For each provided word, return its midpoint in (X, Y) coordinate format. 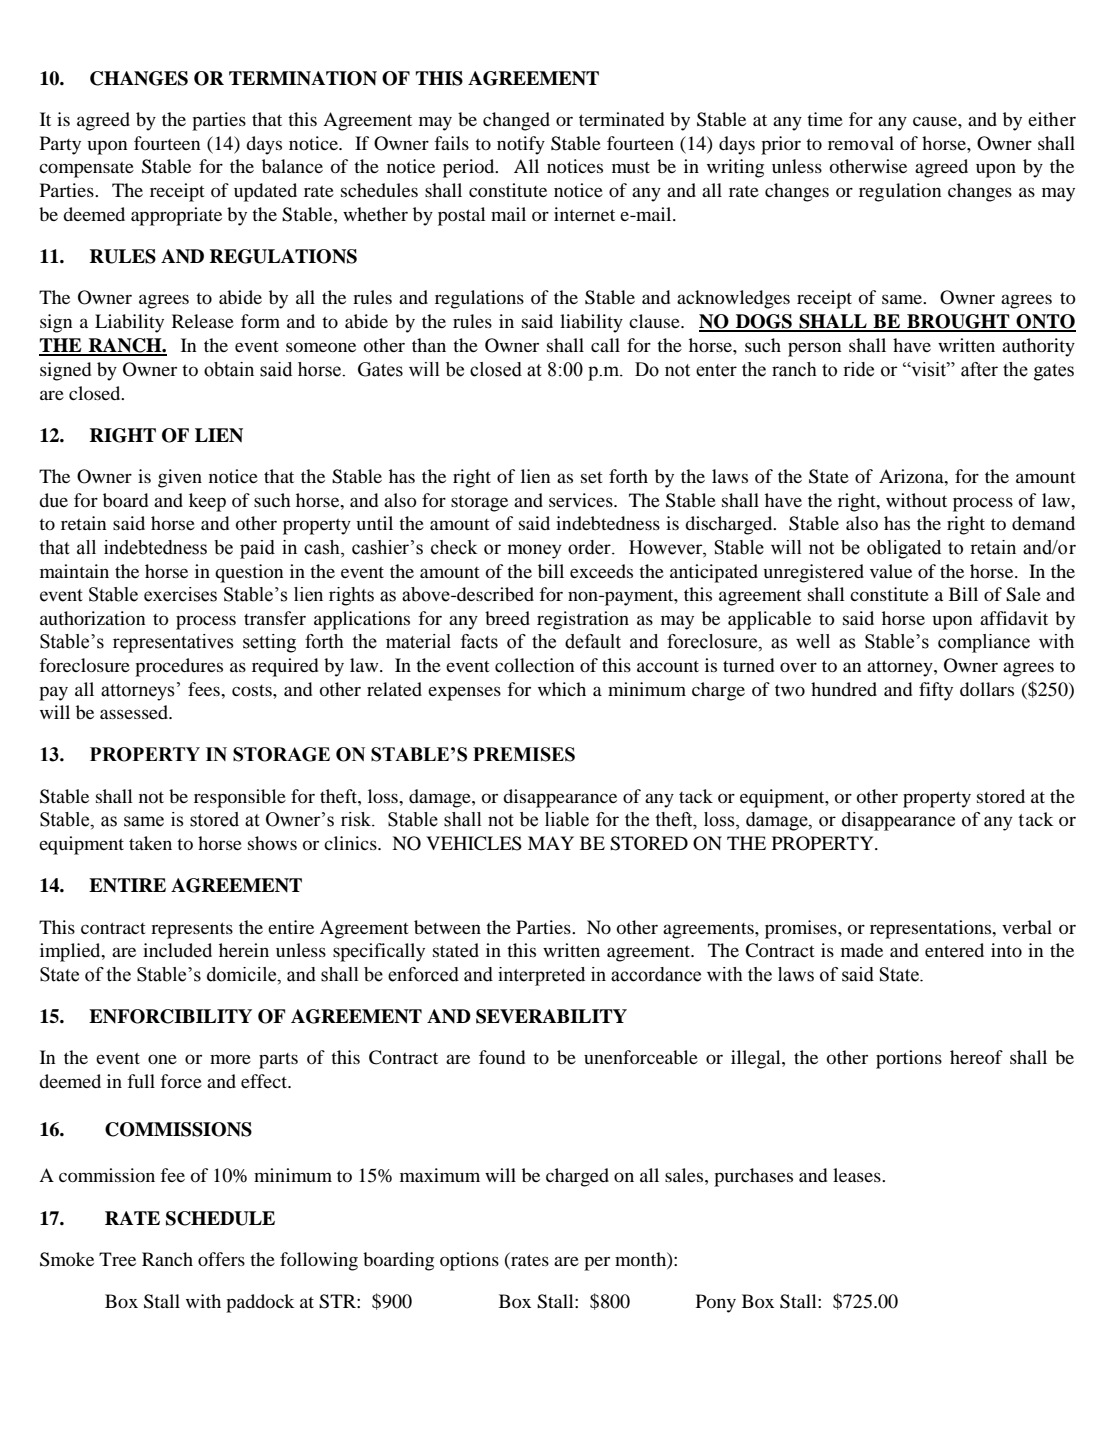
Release (203, 321)
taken (150, 843)
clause (655, 321)
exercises (180, 594)
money (535, 551)
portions (909, 1059)
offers (221, 1259)
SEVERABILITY (551, 1016)
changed (516, 121)
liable (567, 819)
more (230, 1059)
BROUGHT (958, 322)
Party (60, 145)
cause (936, 121)
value (891, 571)
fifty (936, 691)
